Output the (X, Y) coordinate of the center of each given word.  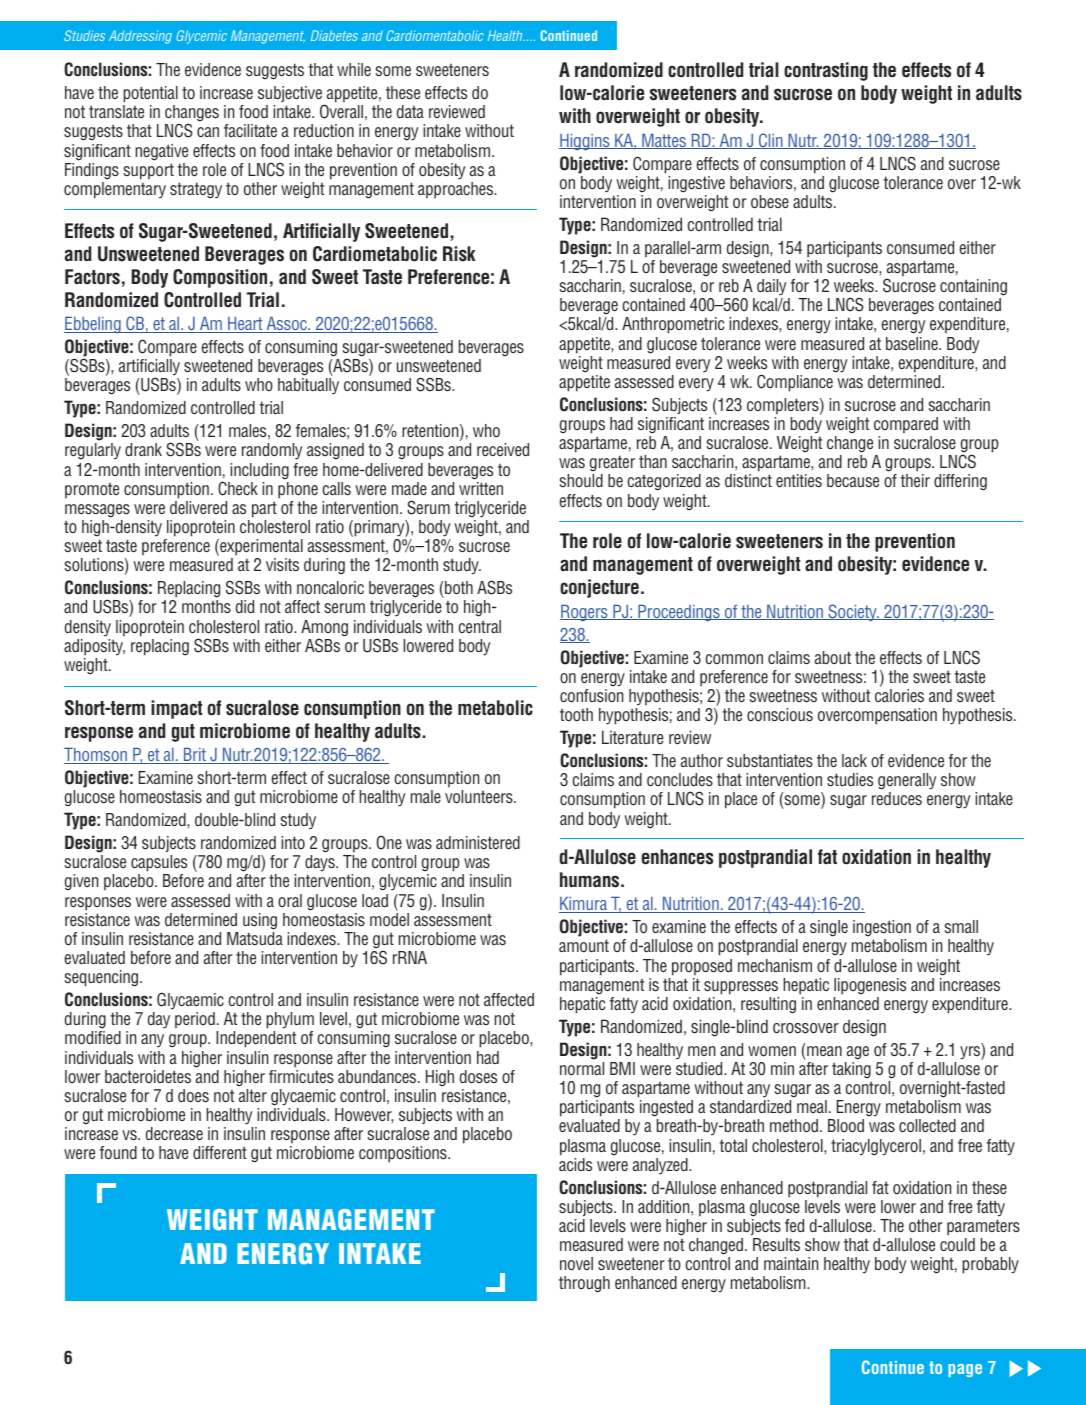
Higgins (585, 142)
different (220, 1152)
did (245, 606)
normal (582, 1068)
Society (852, 613)
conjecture (599, 588)
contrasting (826, 71)
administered (478, 842)
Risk (459, 254)
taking (851, 1070)
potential (150, 94)
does (193, 1095)
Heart (245, 324)
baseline (913, 343)
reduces (897, 798)
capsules (159, 865)
